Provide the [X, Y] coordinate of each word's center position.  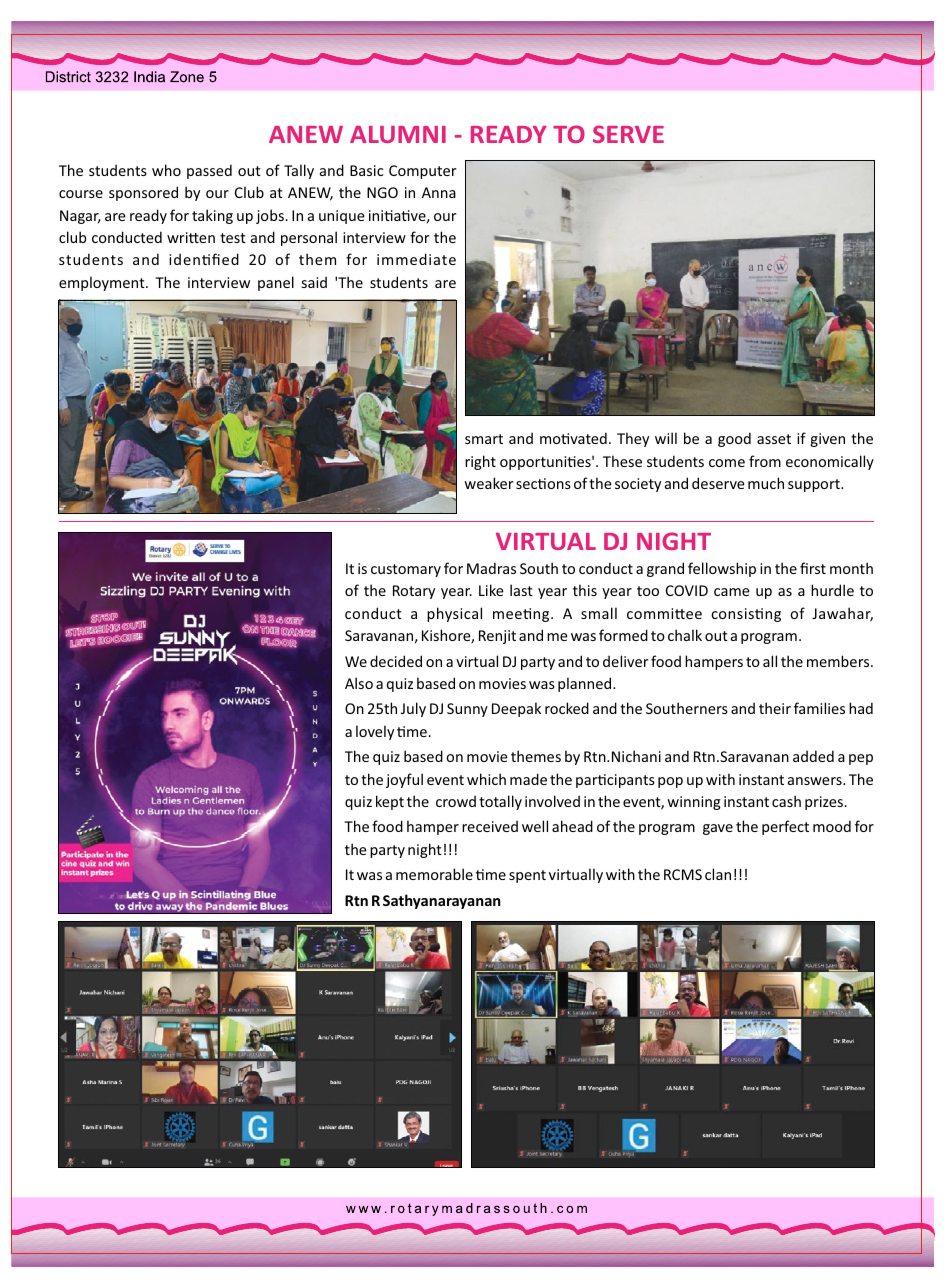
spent [527, 876]
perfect [785, 827]
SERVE [628, 134]
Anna [439, 192]
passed [209, 171]
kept [390, 802]
